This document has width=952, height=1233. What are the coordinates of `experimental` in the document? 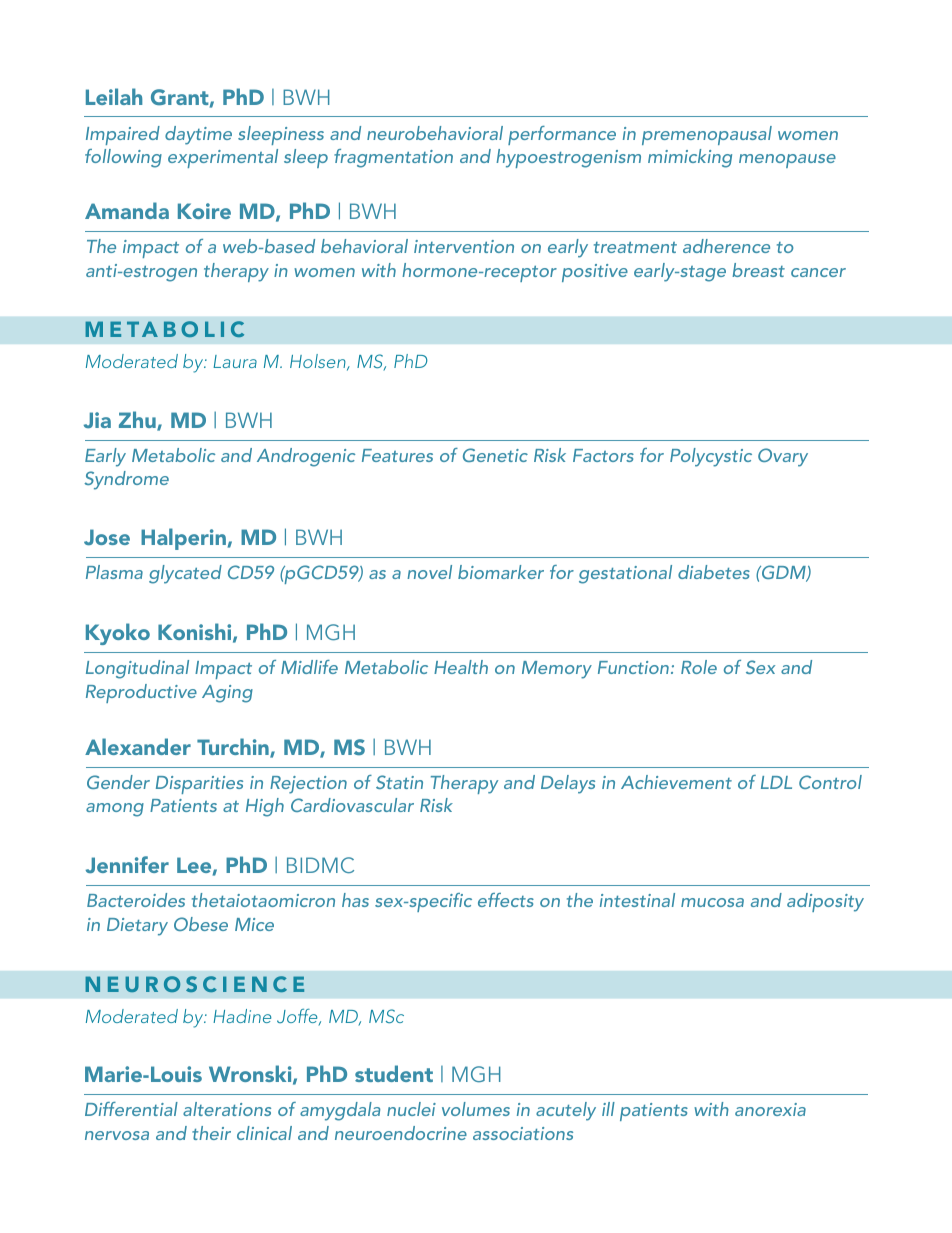 It's located at (223, 158).
